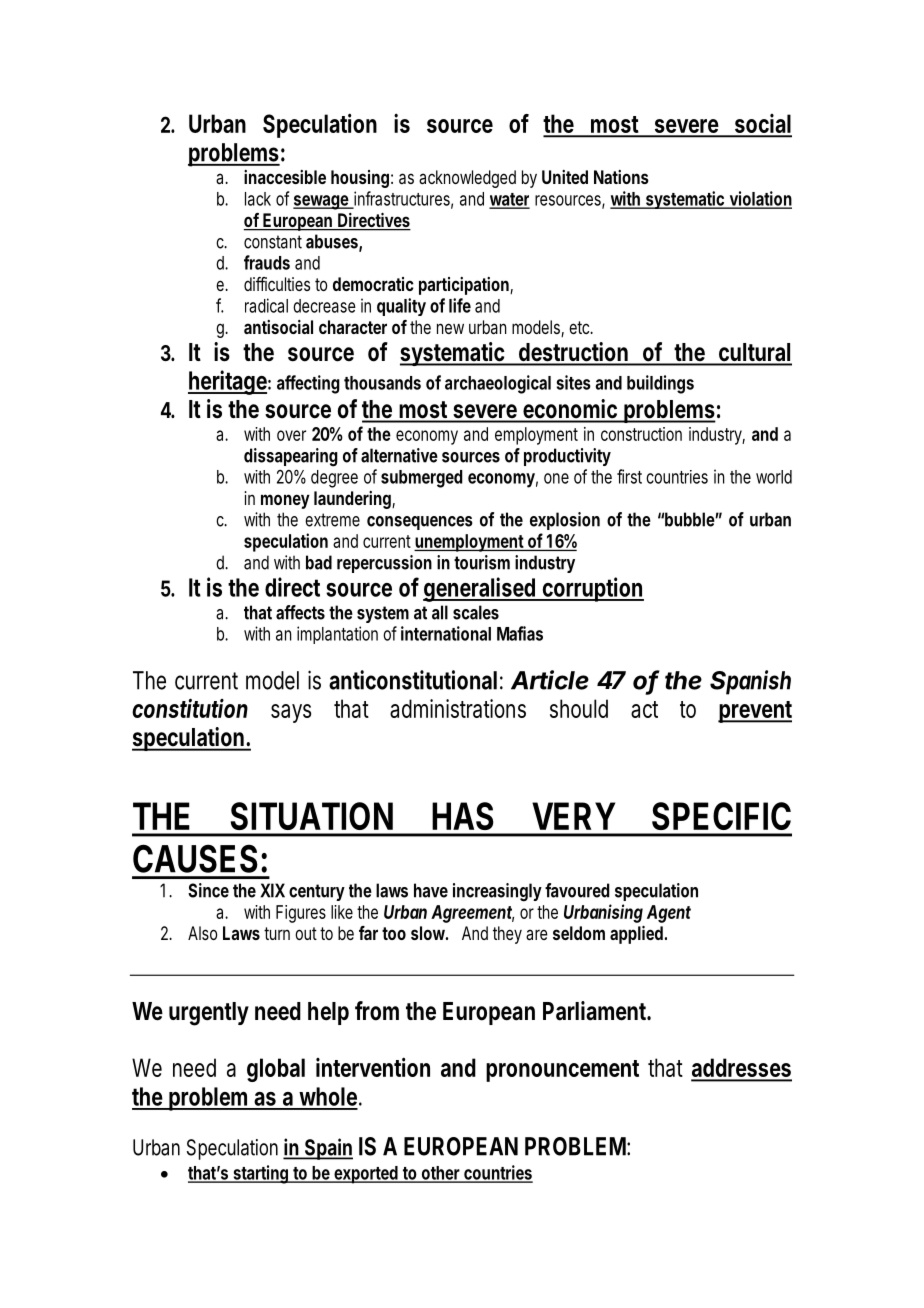 This document has height=1308, width=924. Describe the element at coordinates (308, 384) in the document. I see `affecting` at that location.
